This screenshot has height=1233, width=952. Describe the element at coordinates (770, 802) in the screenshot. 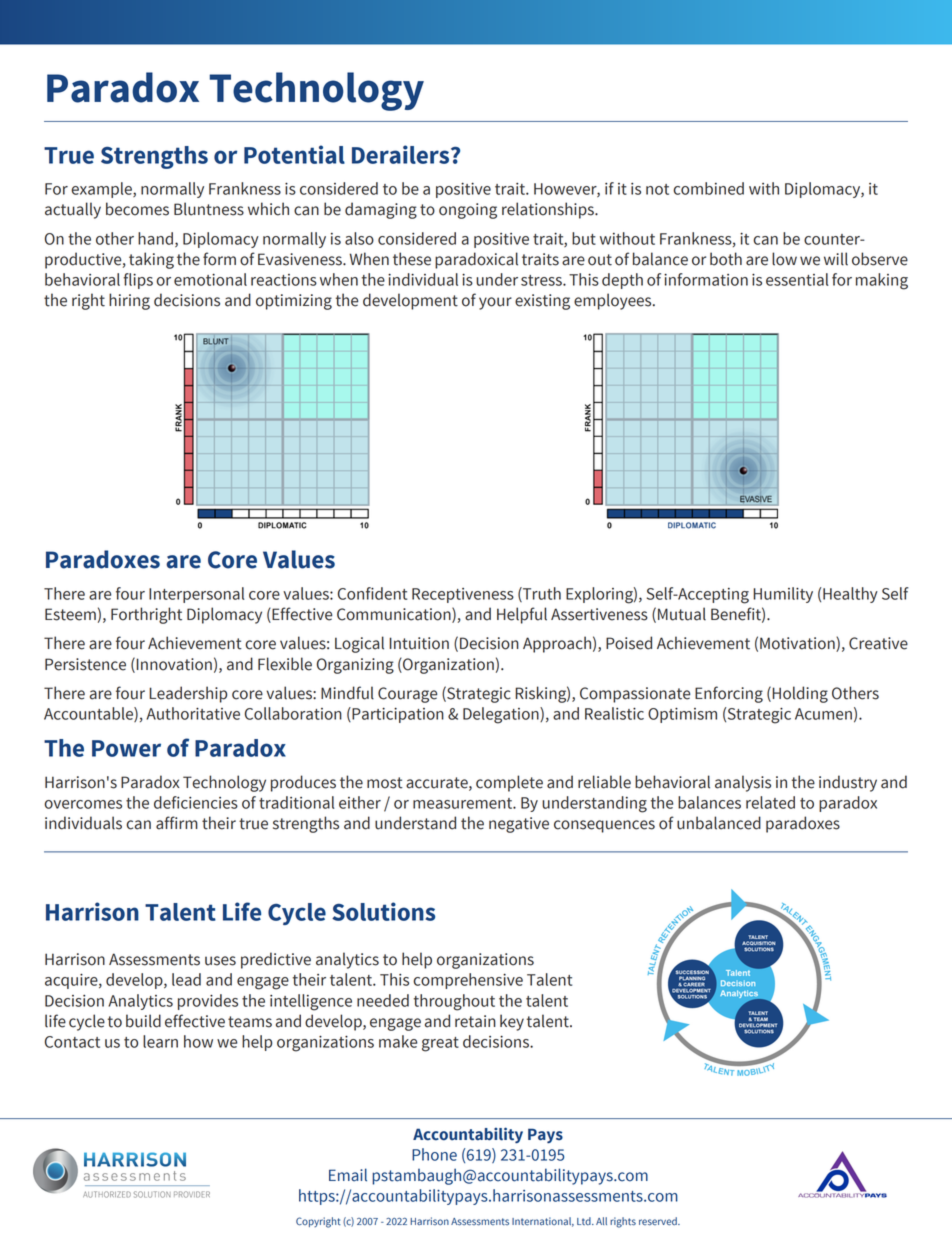

I see `related` at that location.
